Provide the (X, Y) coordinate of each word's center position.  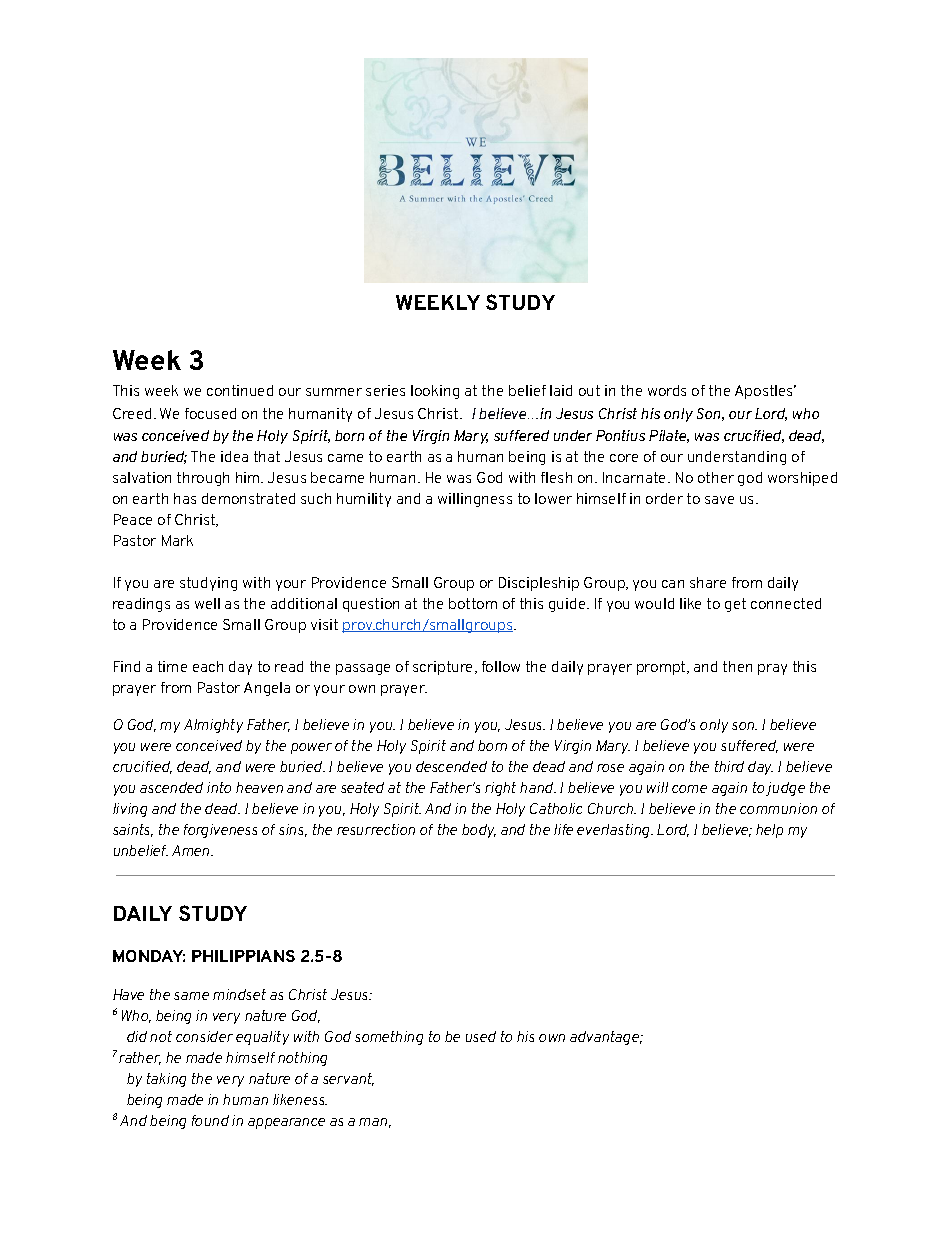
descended (451, 766)
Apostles (765, 392)
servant (348, 1079)
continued (240, 390)
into (219, 787)
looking (435, 392)
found (210, 1120)
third (729, 766)
